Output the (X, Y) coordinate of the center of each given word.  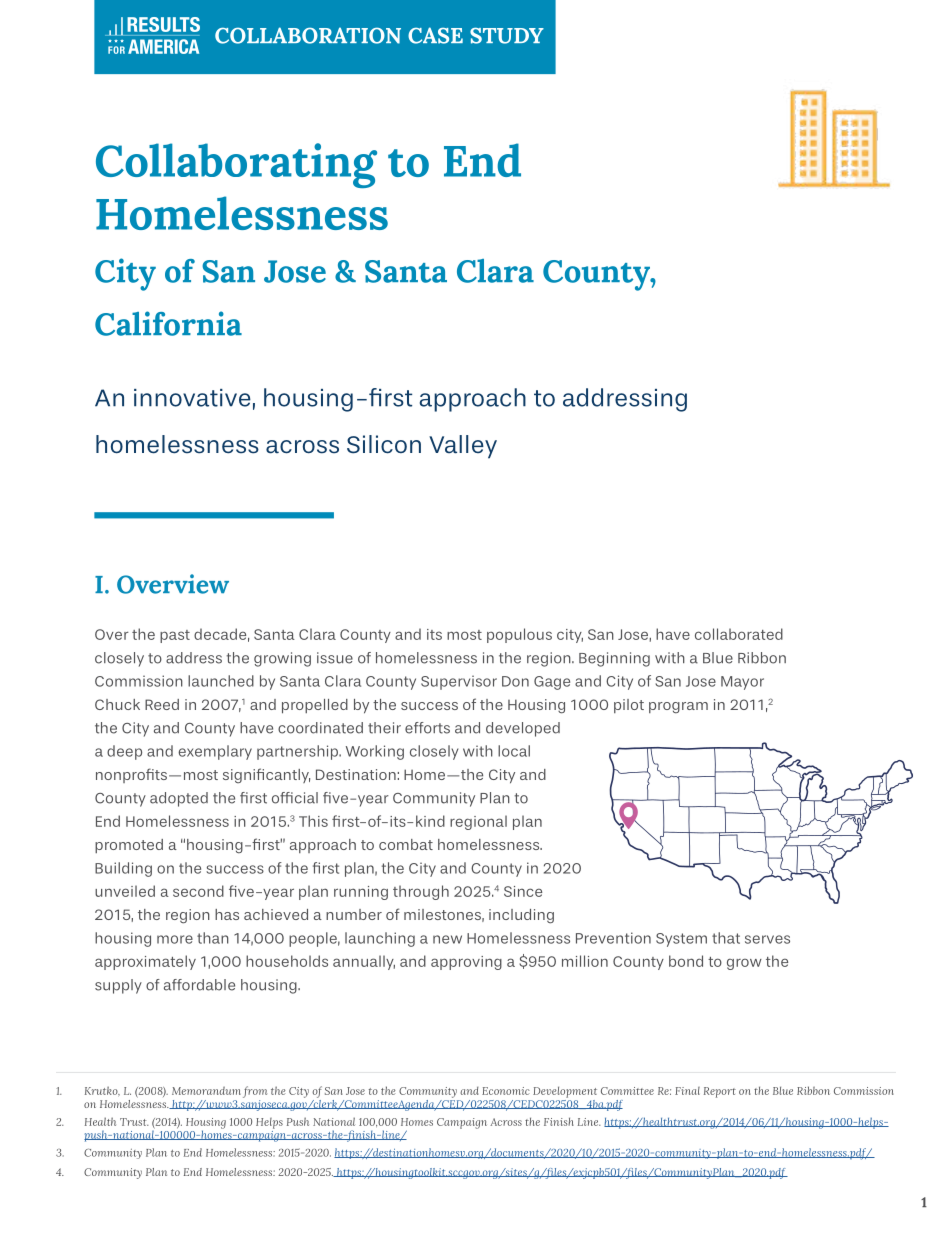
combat (406, 844)
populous (519, 635)
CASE (435, 35)
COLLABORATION (308, 35)
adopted (179, 799)
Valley (463, 447)
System (681, 940)
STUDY (507, 35)
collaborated (739, 634)
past (175, 636)
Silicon (384, 444)
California (168, 323)
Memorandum (206, 1091)
